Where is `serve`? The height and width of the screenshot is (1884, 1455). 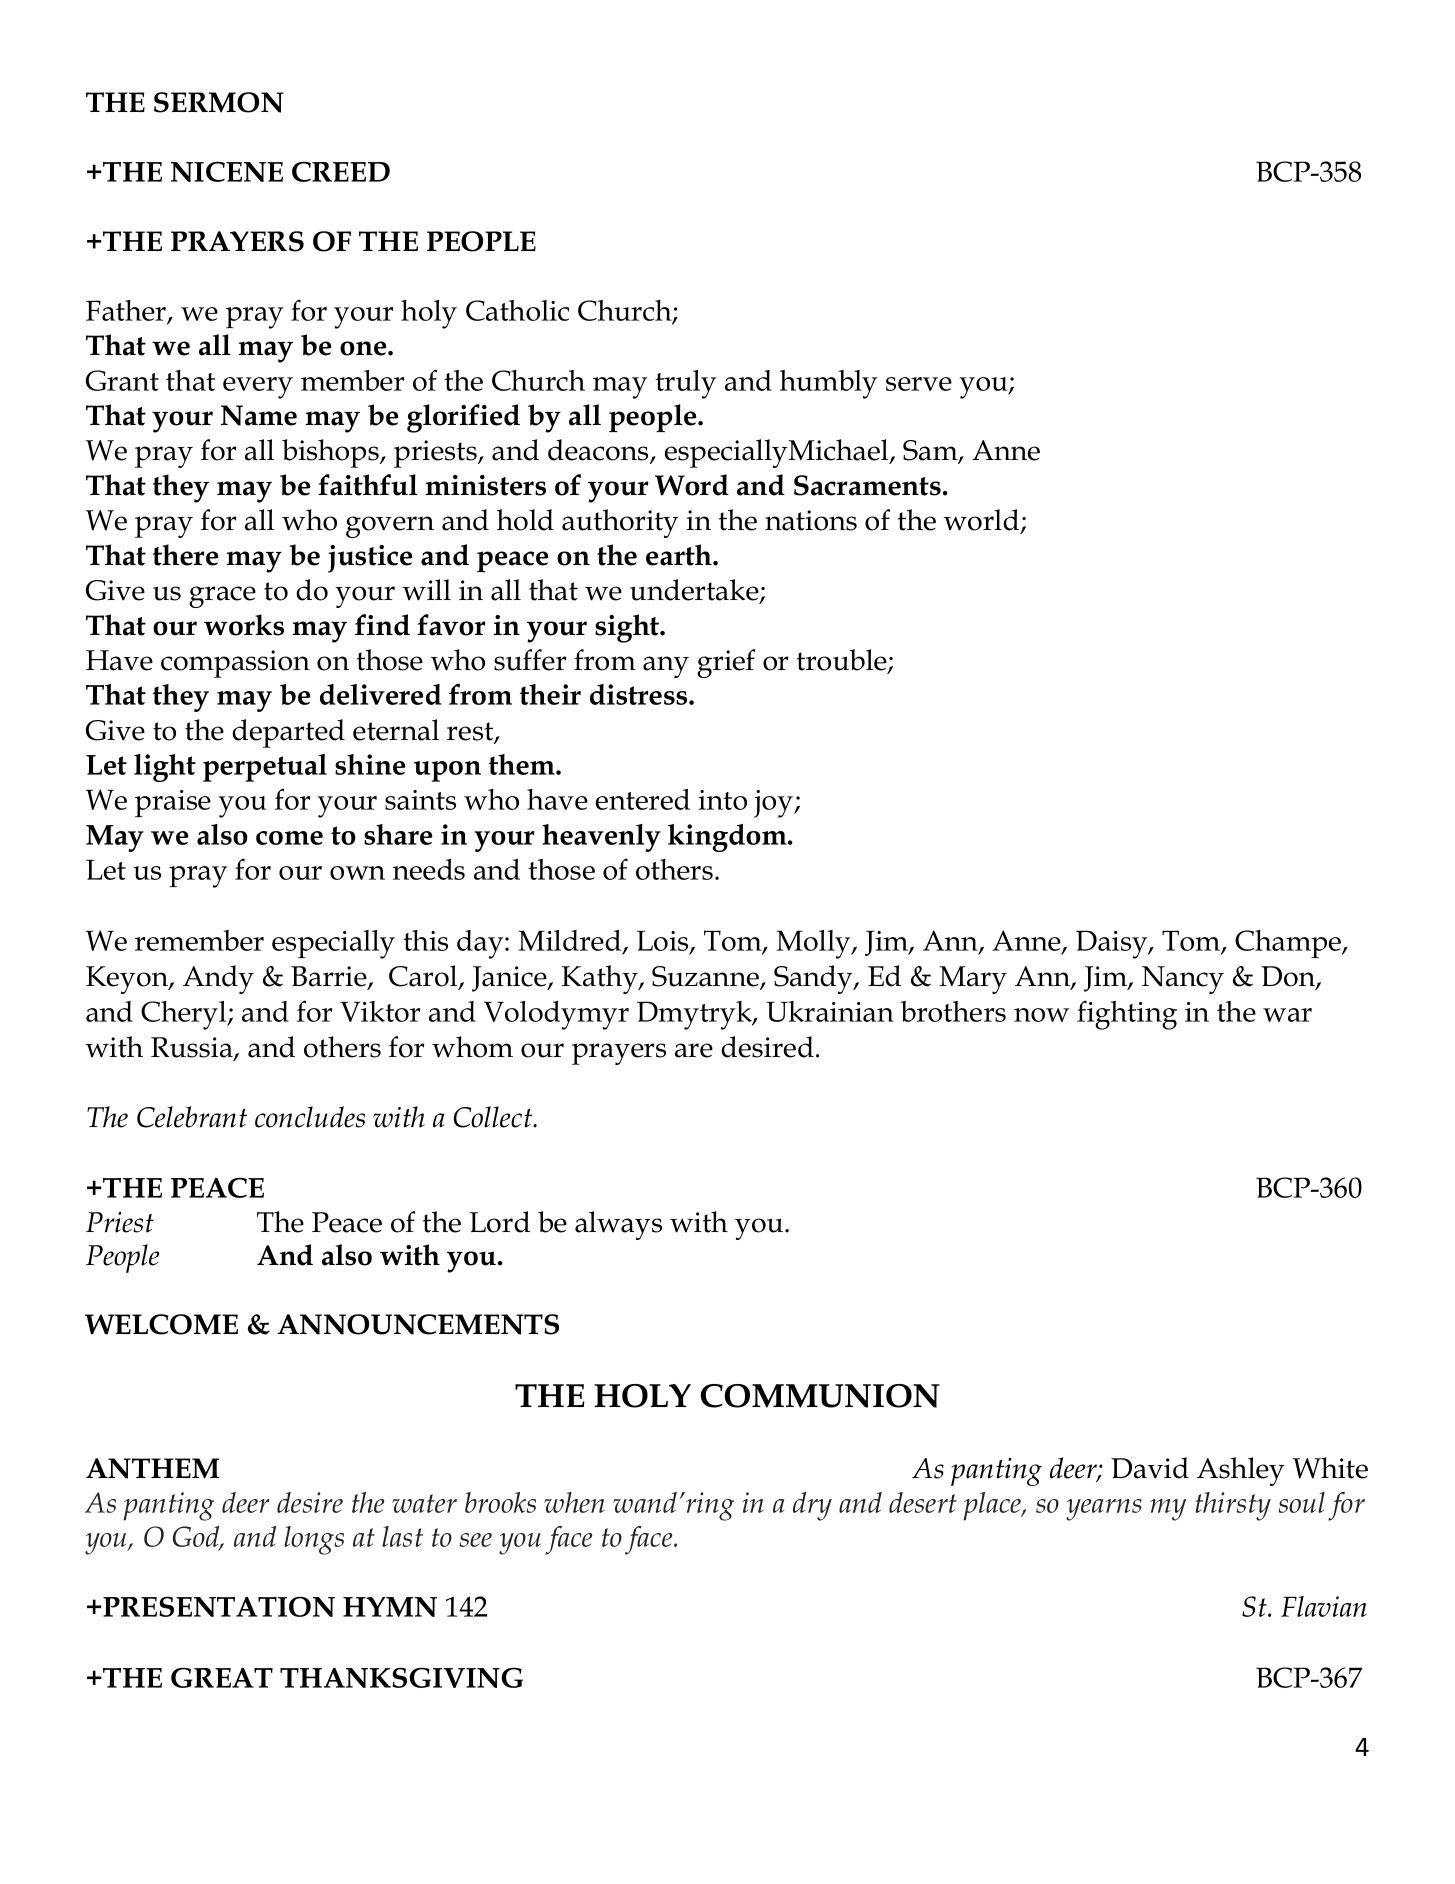
serve is located at coordinates (919, 384).
